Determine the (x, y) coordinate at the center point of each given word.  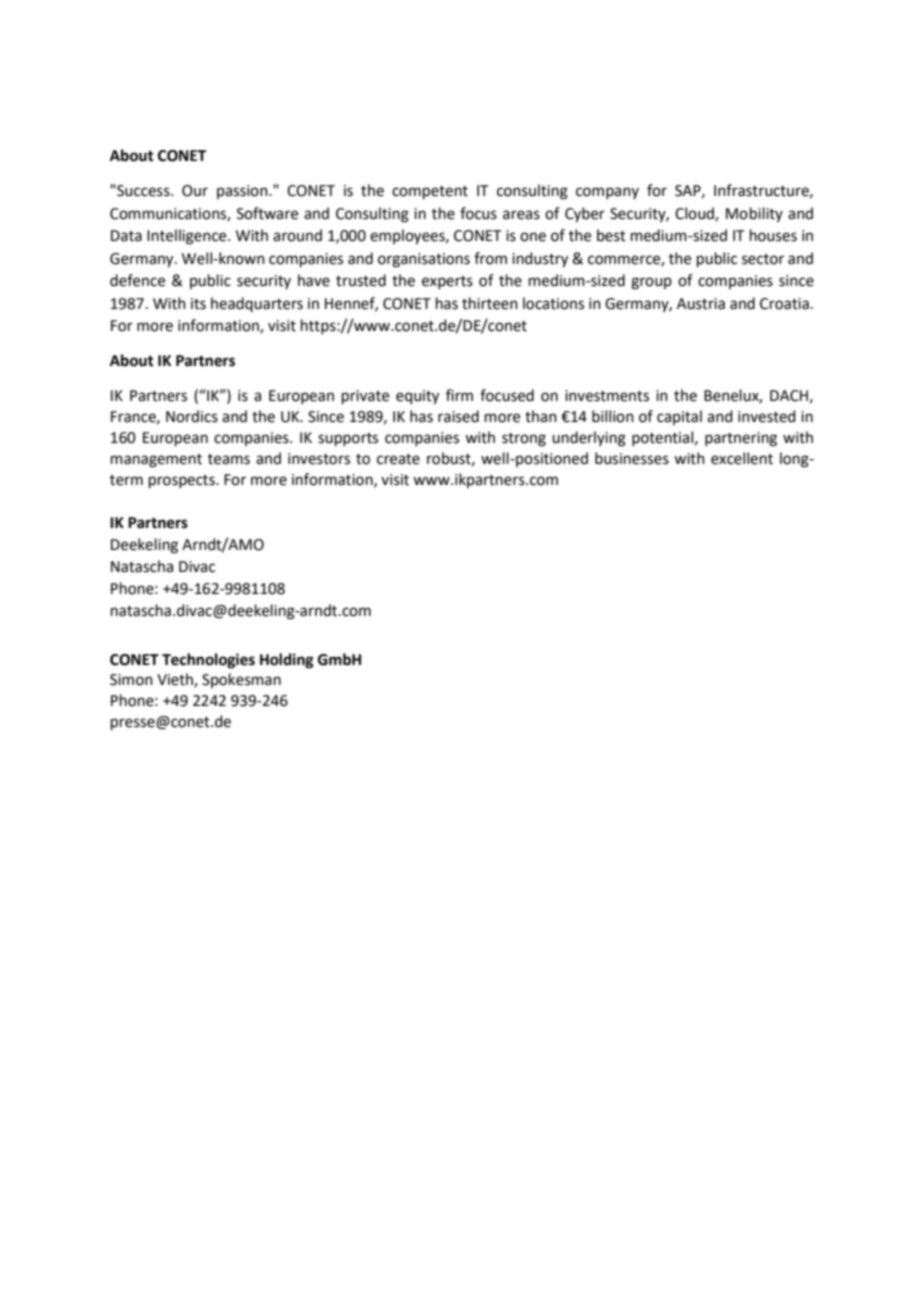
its (198, 304)
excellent (742, 458)
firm (459, 395)
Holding (287, 661)
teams (229, 459)
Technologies (208, 661)
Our (195, 191)
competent (430, 192)
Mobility (754, 214)
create (398, 459)
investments (607, 396)
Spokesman (241, 680)
